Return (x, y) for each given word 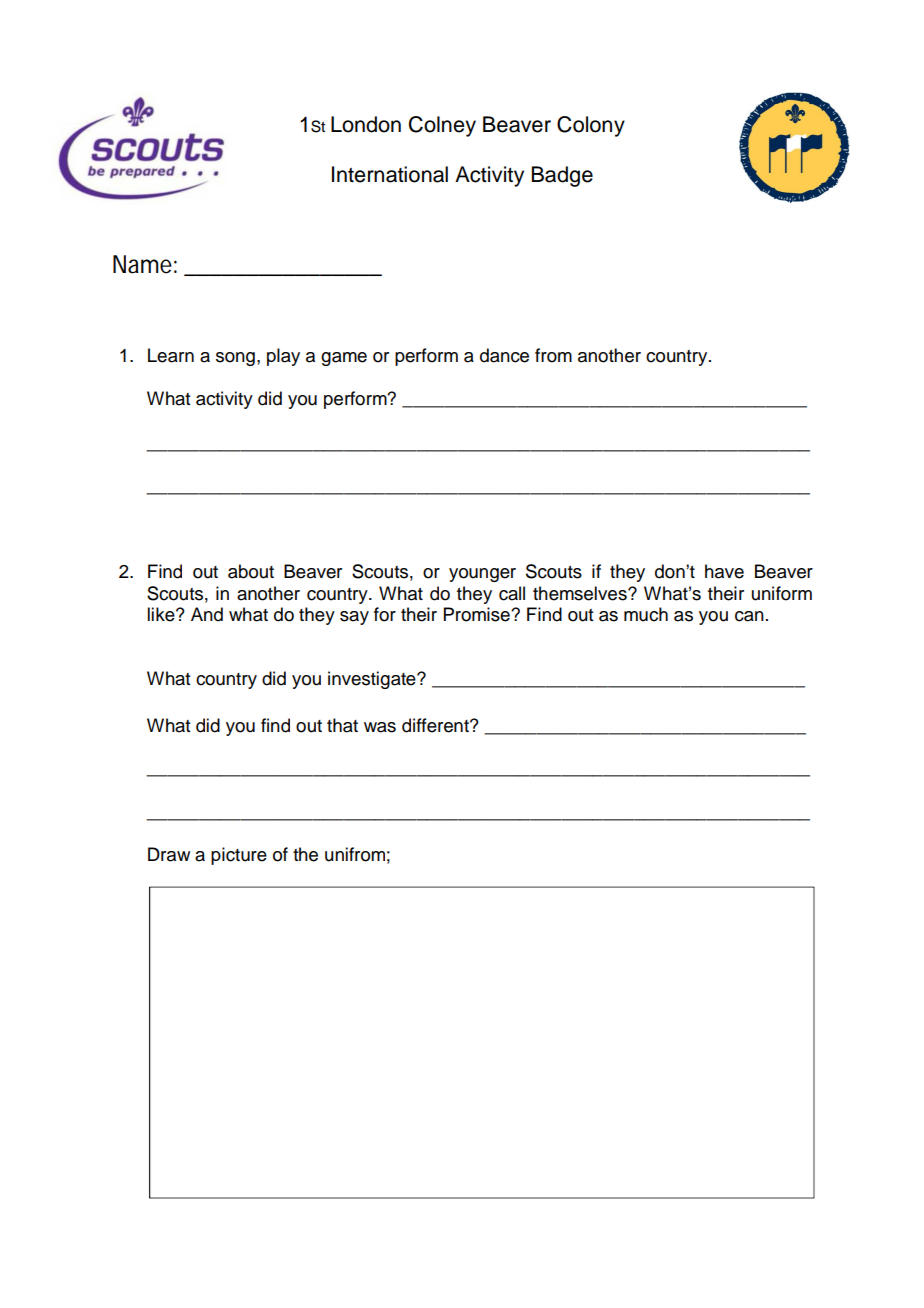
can (749, 616)
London (366, 124)
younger (482, 575)
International (390, 174)
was (380, 727)
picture (239, 856)
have (724, 571)
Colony (591, 126)
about (251, 571)
